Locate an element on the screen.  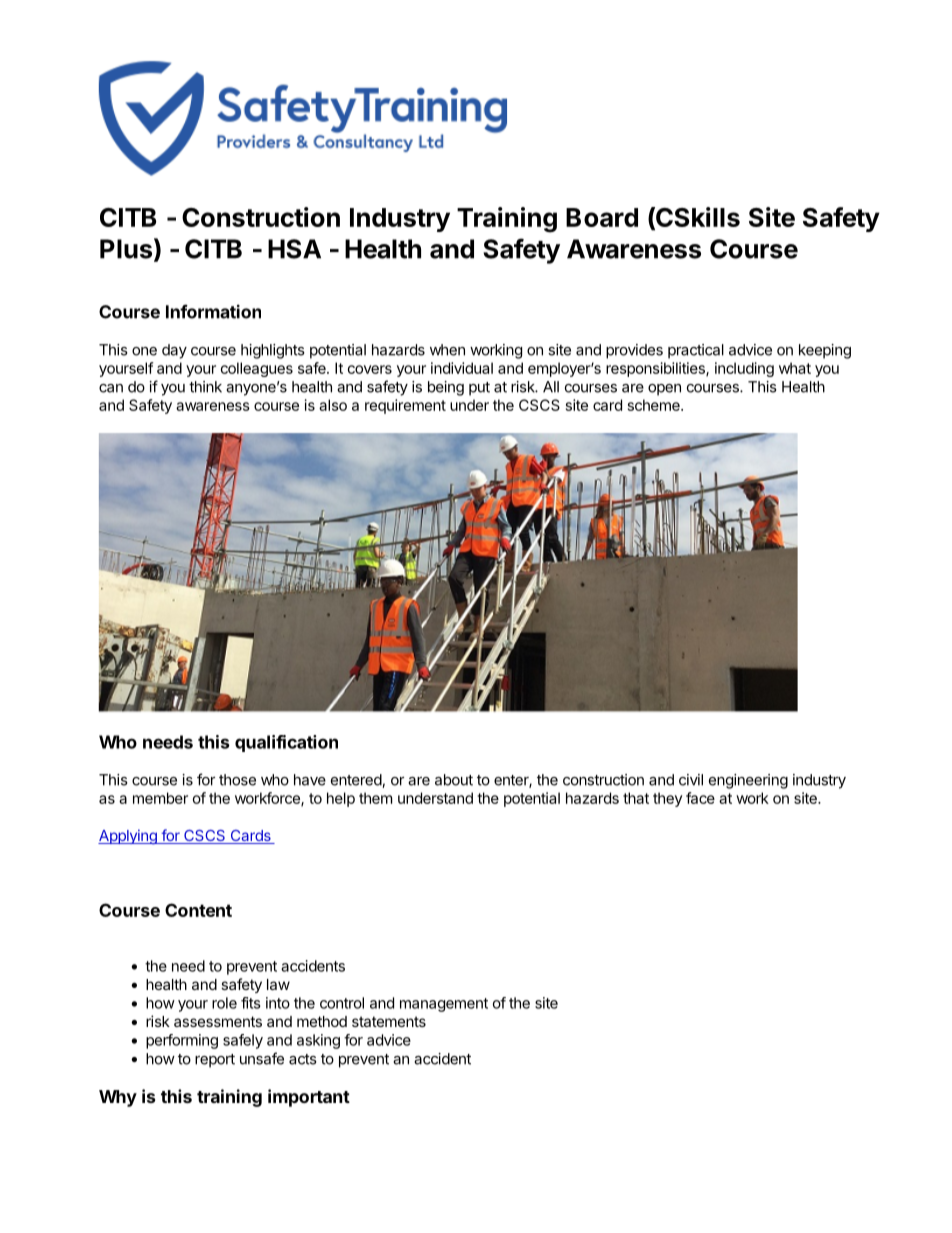
about is located at coordinates (454, 780).
